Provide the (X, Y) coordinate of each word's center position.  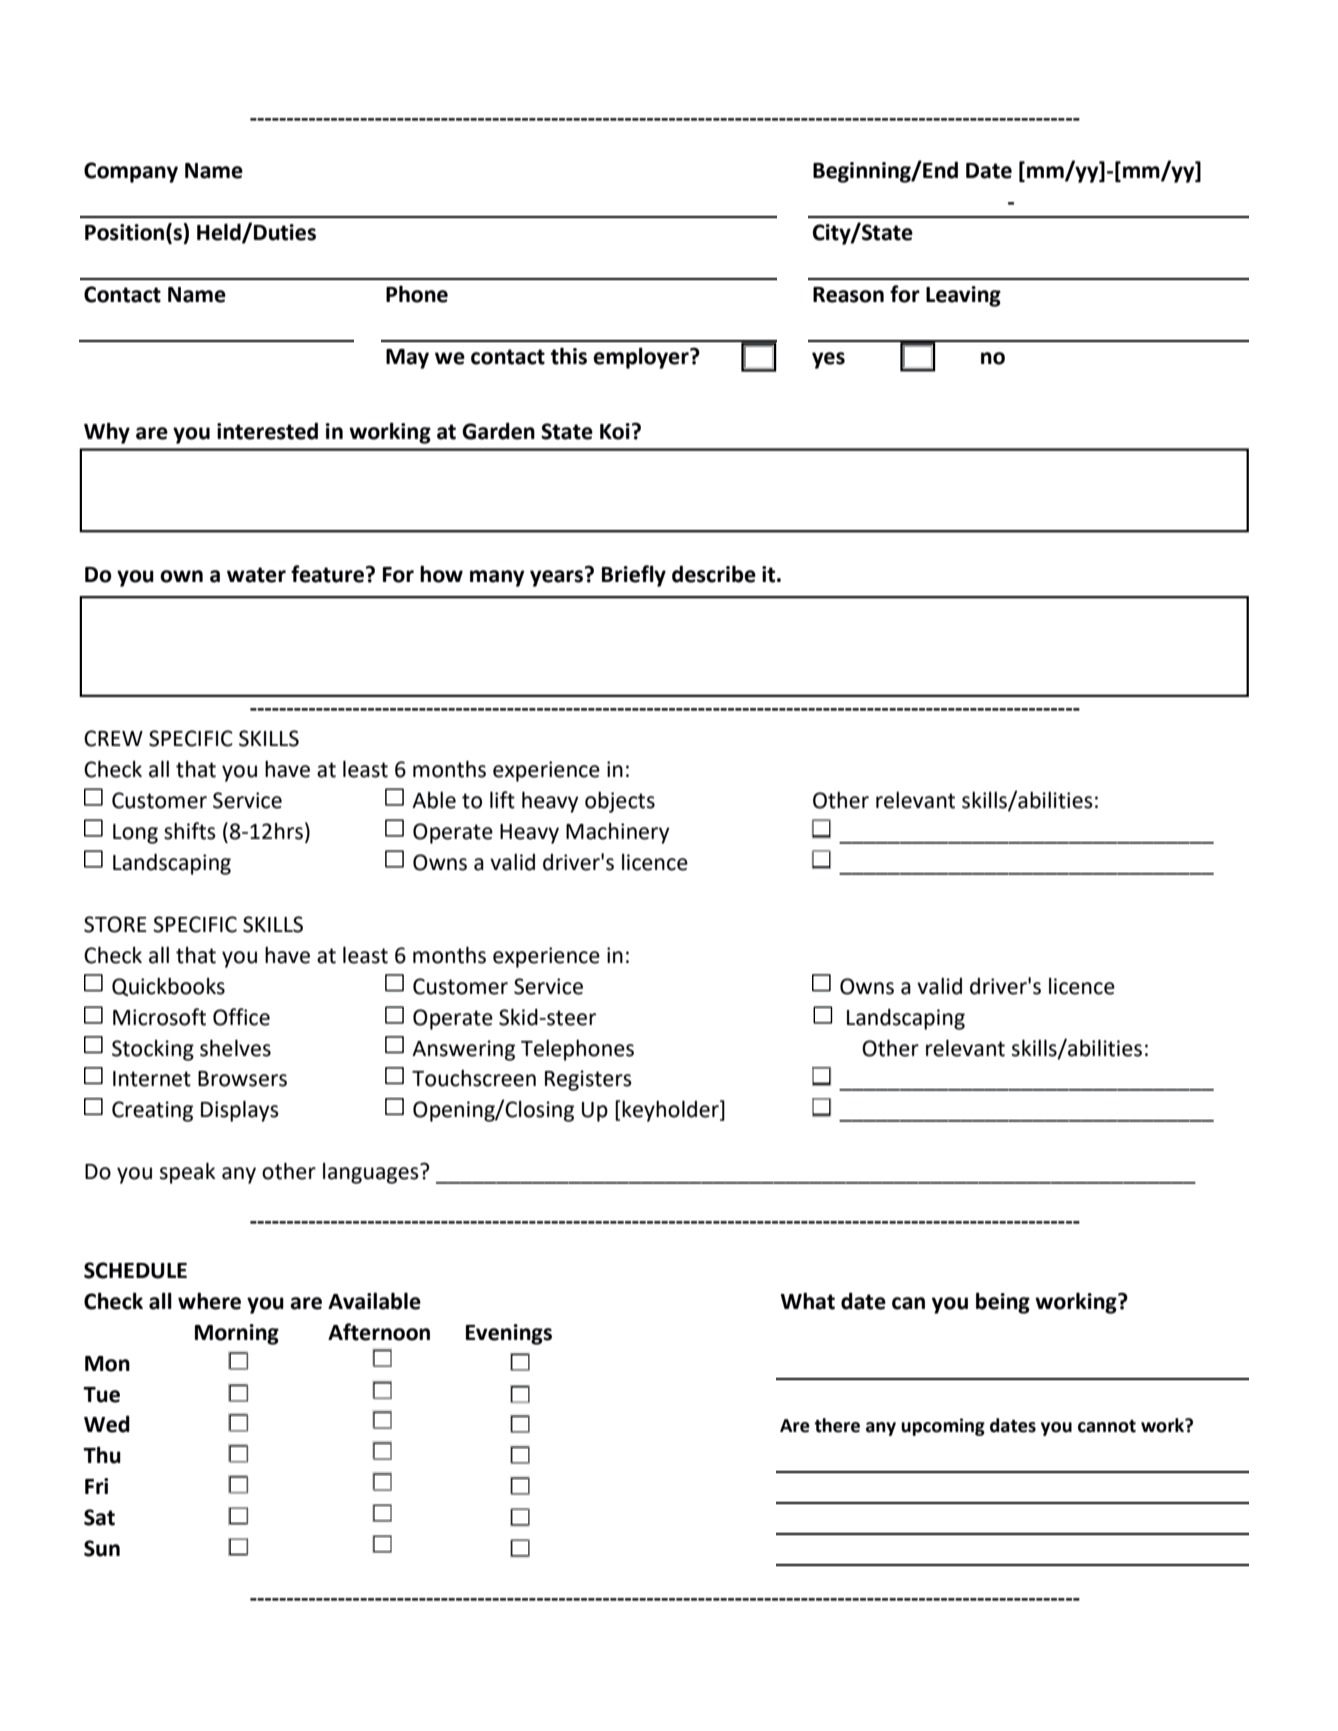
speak (187, 1173)
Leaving (963, 296)
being (1003, 1303)
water (256, 575)
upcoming (943, 1427)
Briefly (634, 576)
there (837, 1425)
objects (620, 802)
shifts (190, 831)
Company (131, 172)
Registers (588, 1080)
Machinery (617, 833)
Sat (99, 1517)
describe (714, 574)
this (569, 356)
